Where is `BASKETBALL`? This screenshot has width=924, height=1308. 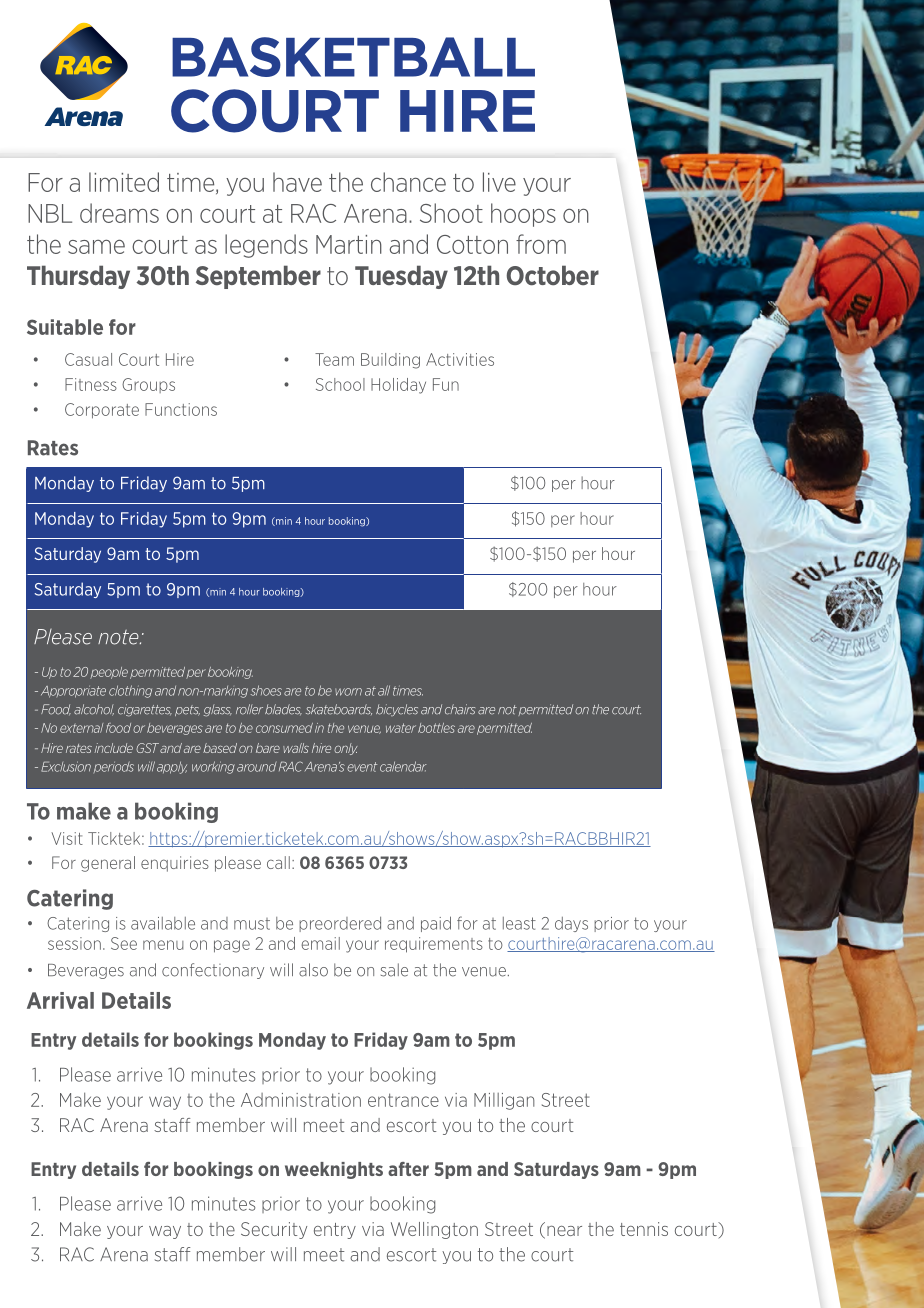
BASKETBALL is located at coordinates (353, 57).
